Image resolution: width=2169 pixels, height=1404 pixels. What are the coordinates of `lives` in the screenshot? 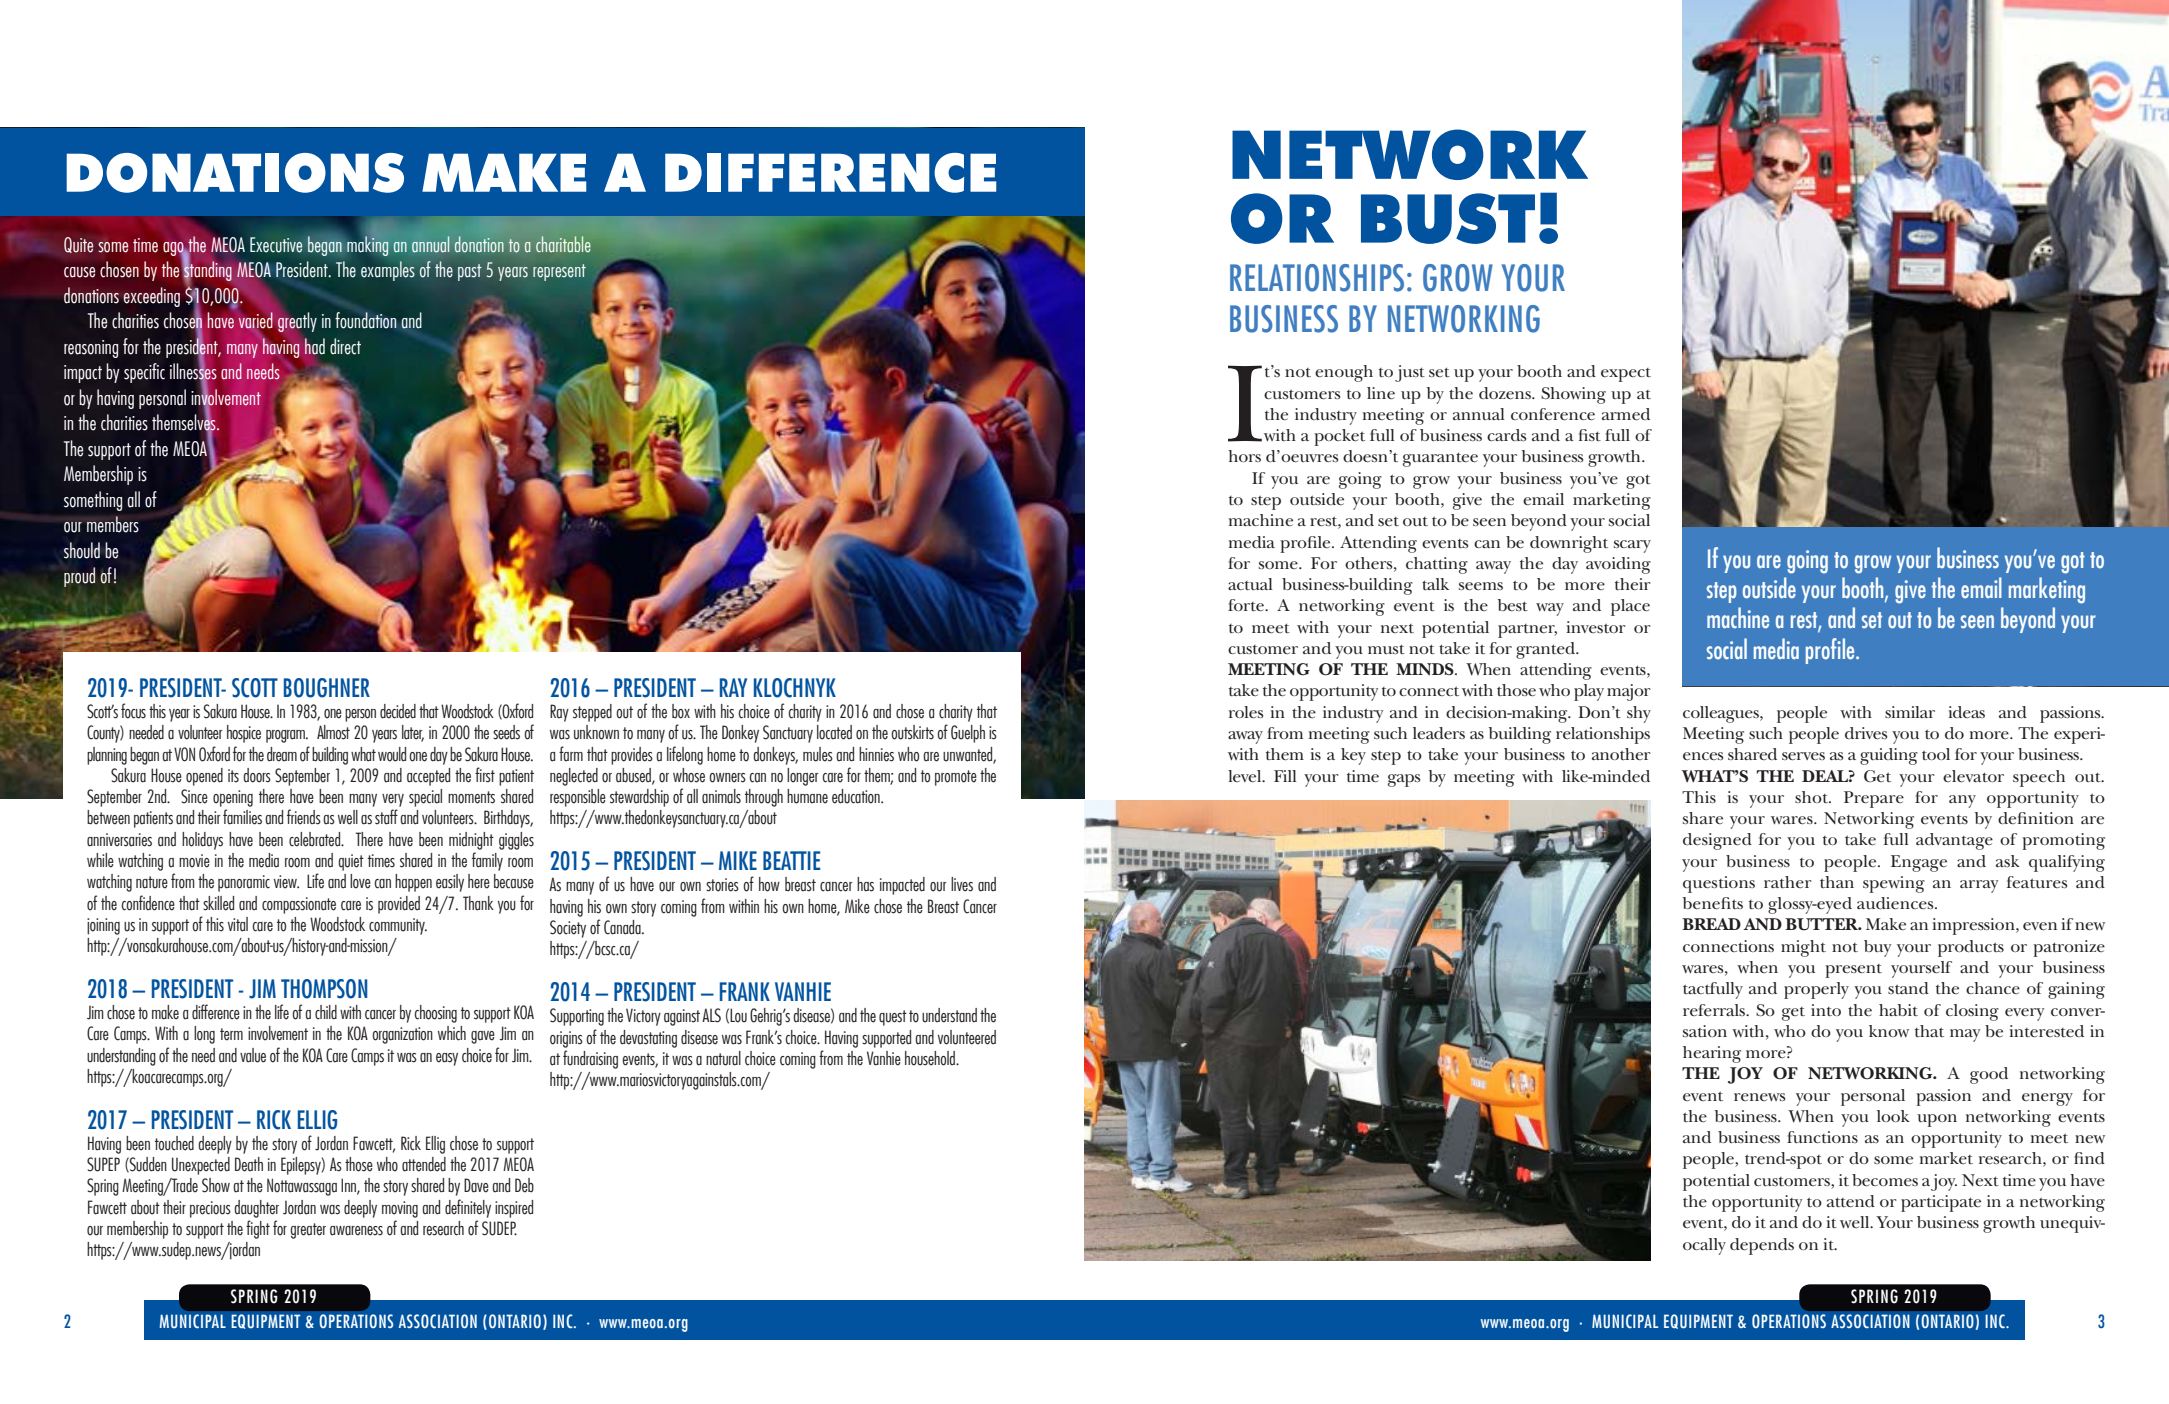 It's located at (962, 884).
